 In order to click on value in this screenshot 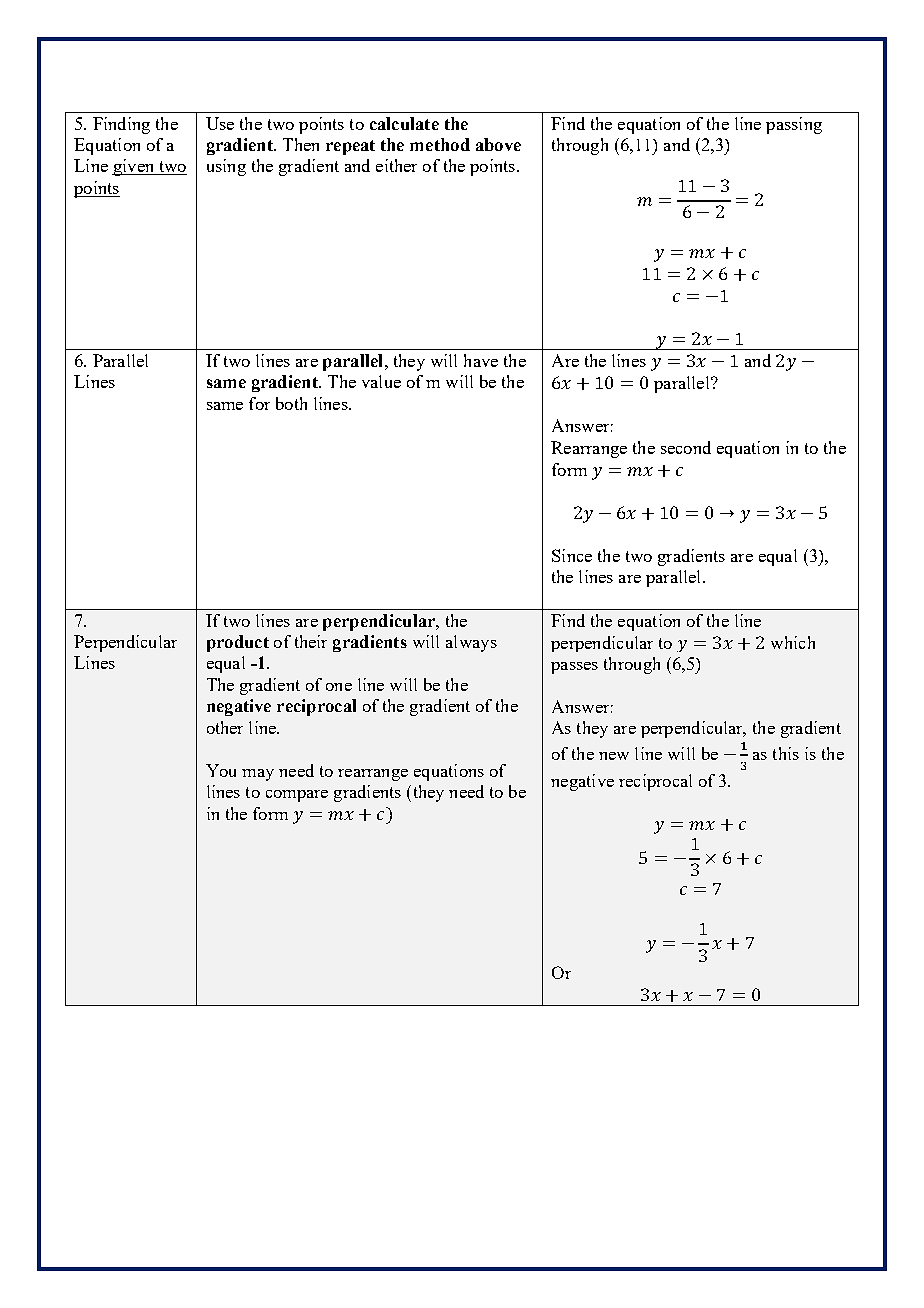, I will do `click(381, 381)`.
